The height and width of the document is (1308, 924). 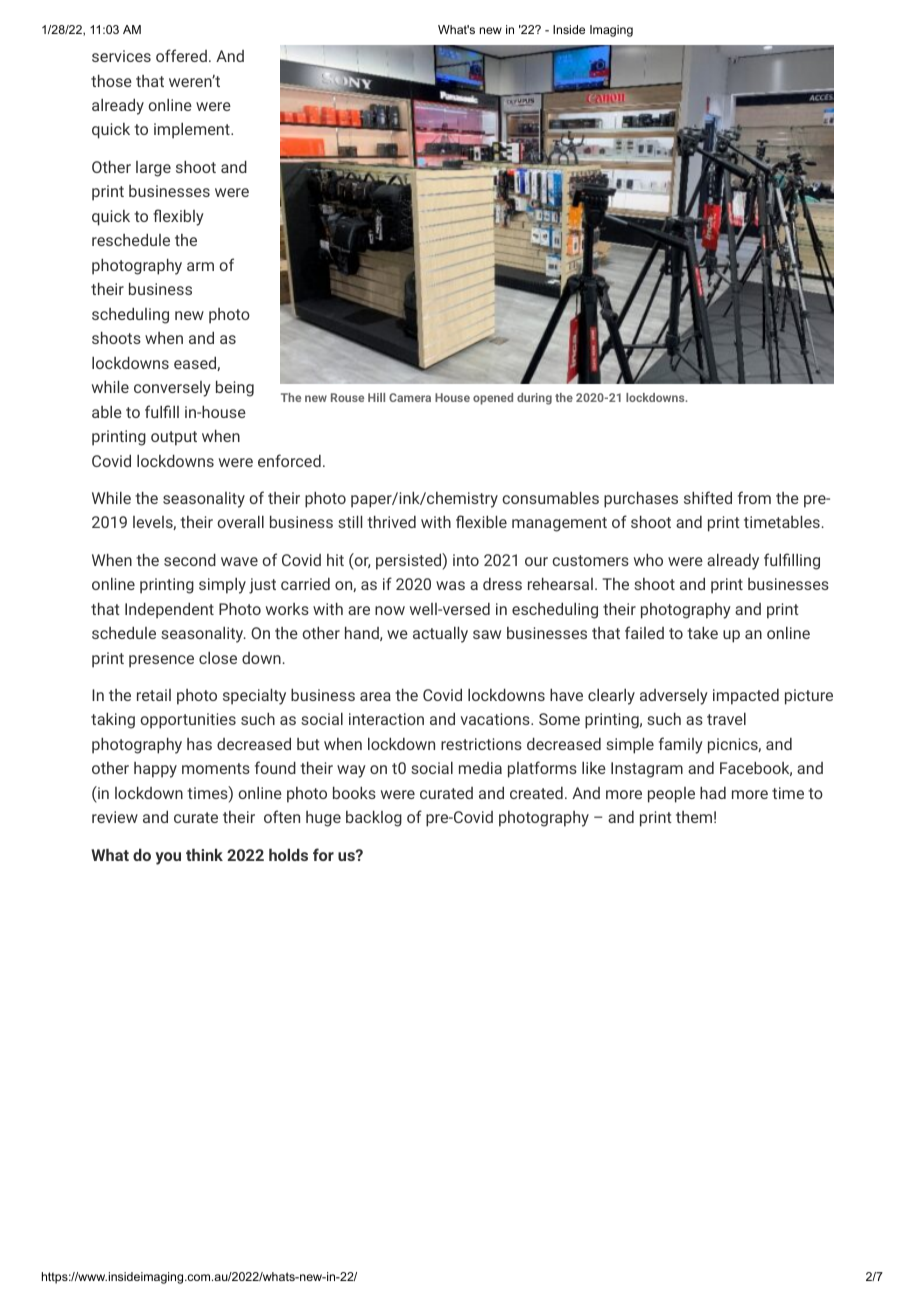 I want to click on shifted, so click(x=708, y=497).
